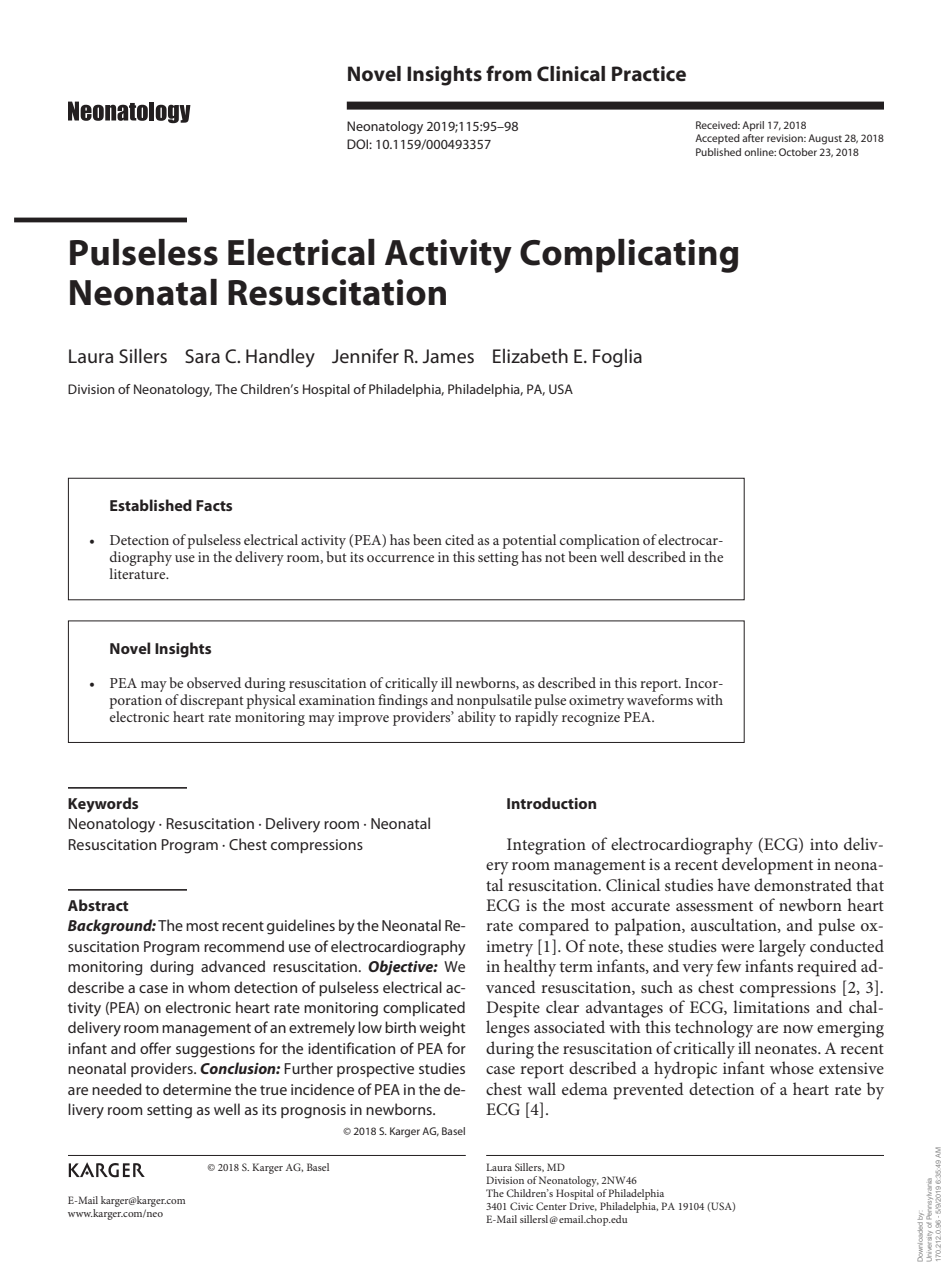  I want to click on from, so click(509, 73).
